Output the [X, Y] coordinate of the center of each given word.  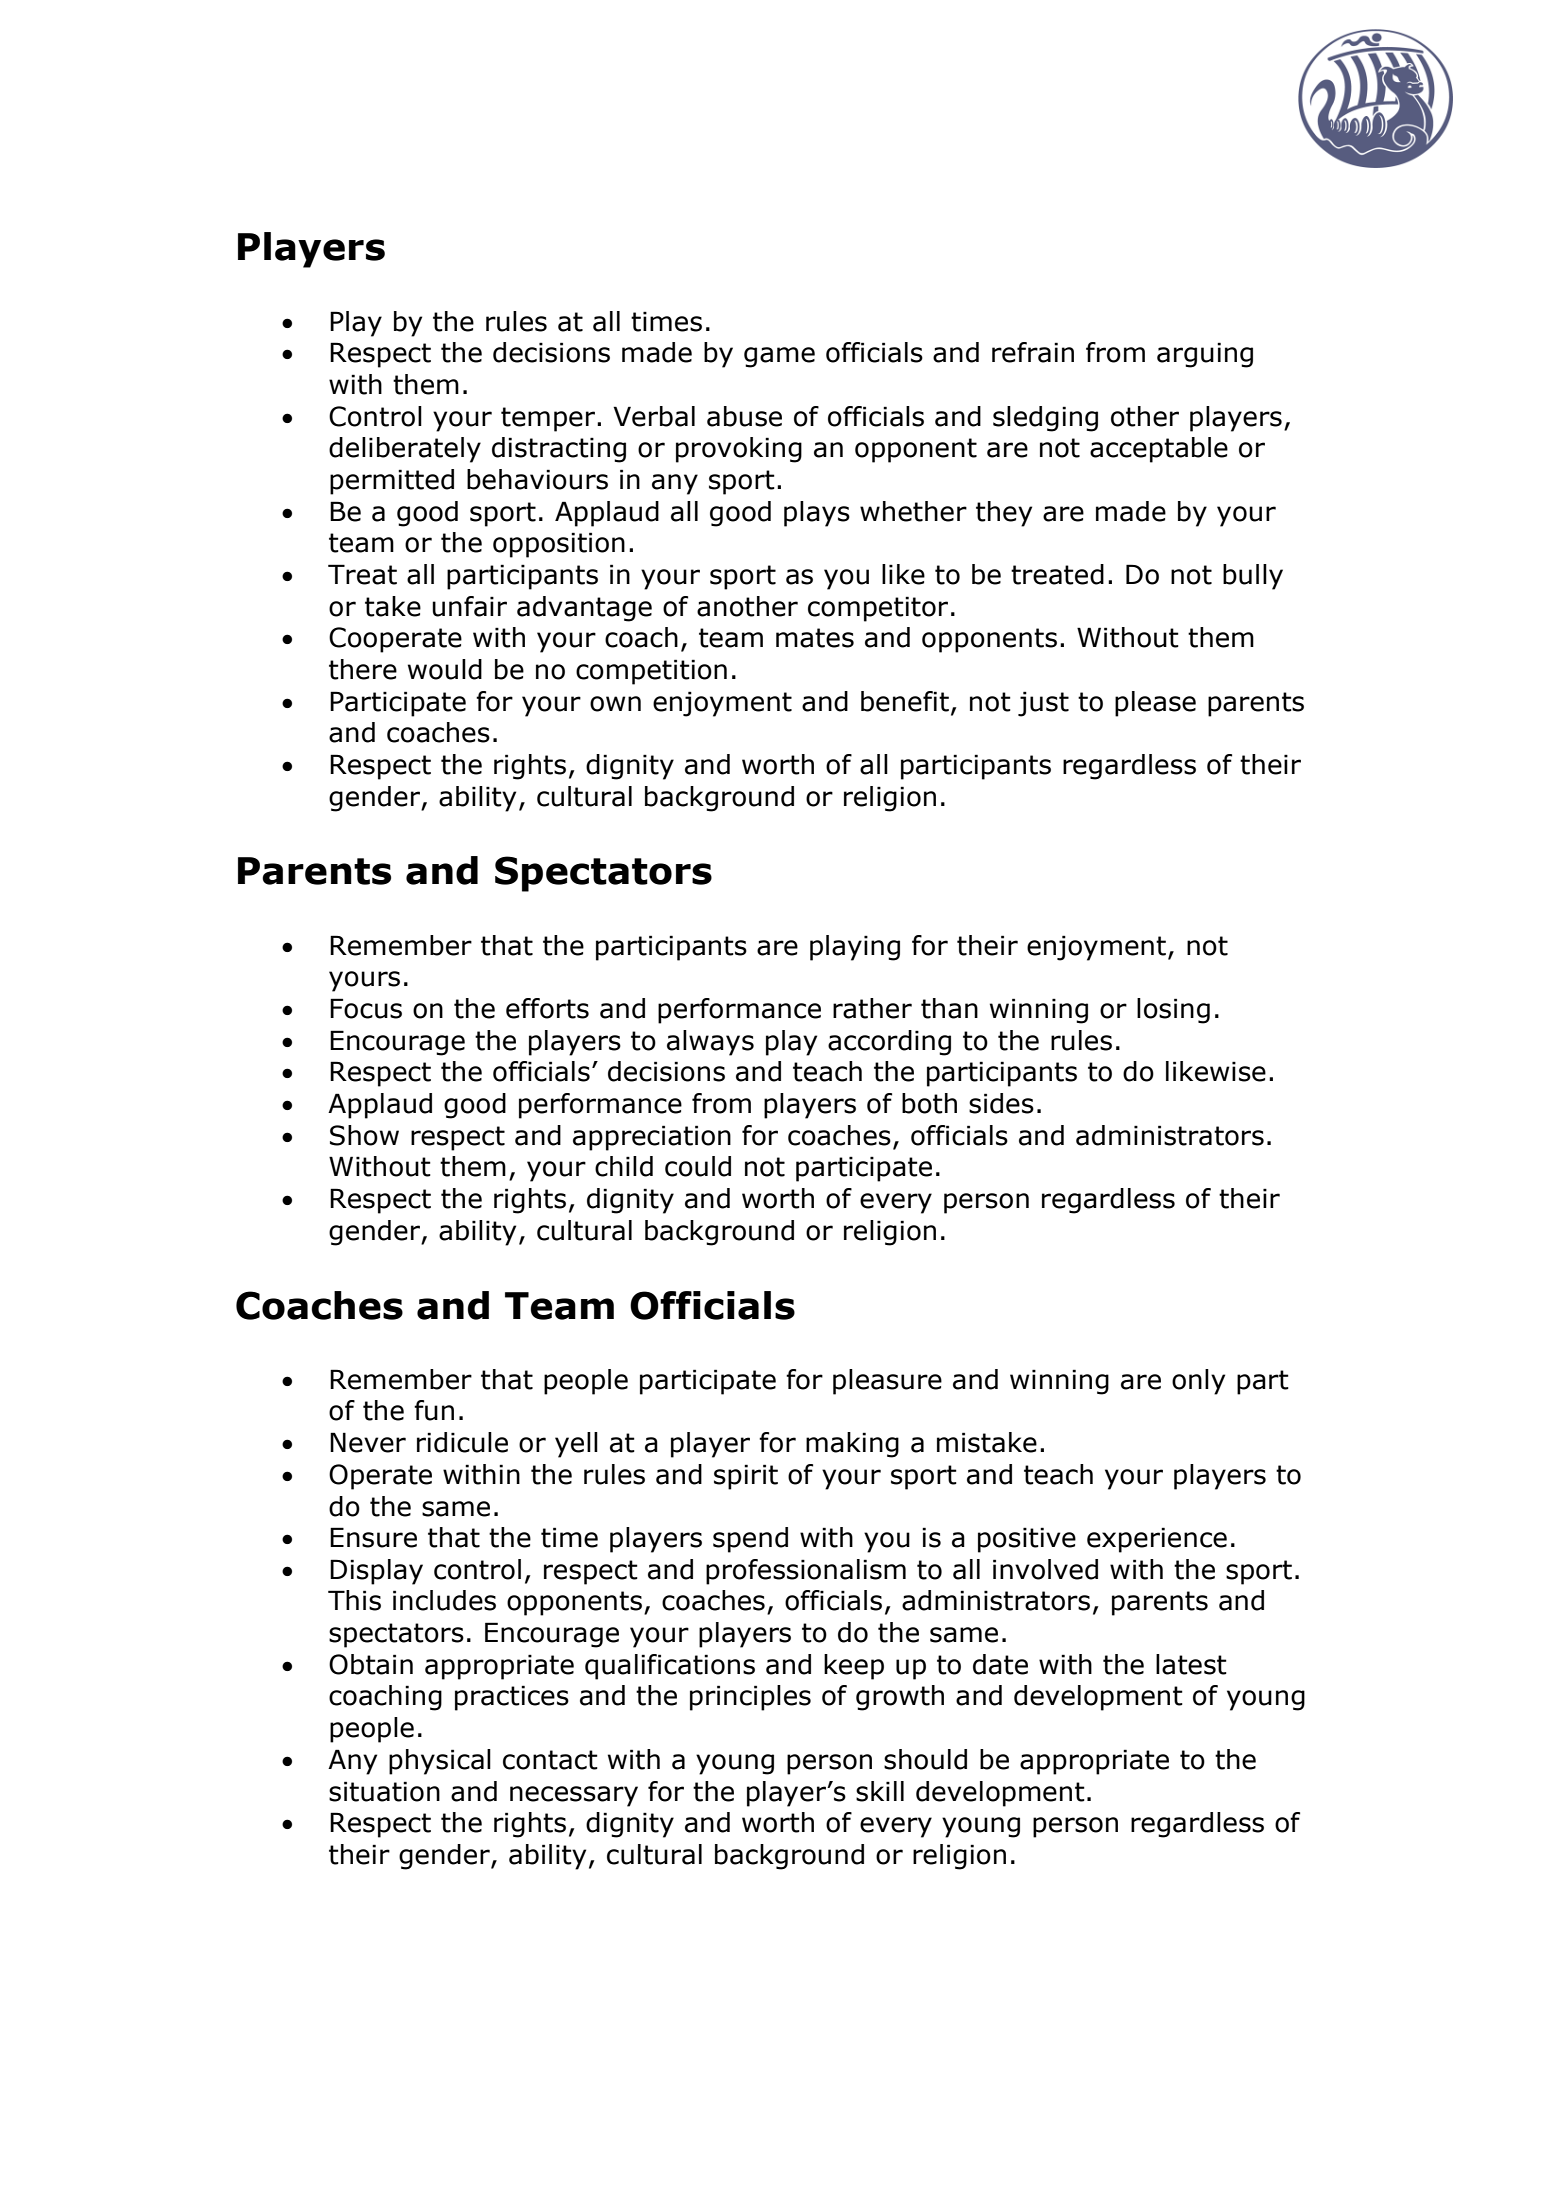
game [779, 357]
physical [440, 1762]
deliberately [405, 450]
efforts [547, 1008]
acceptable [1159, 450]
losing [1173, 1011]
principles [750, 1698]
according [889, 1043]
